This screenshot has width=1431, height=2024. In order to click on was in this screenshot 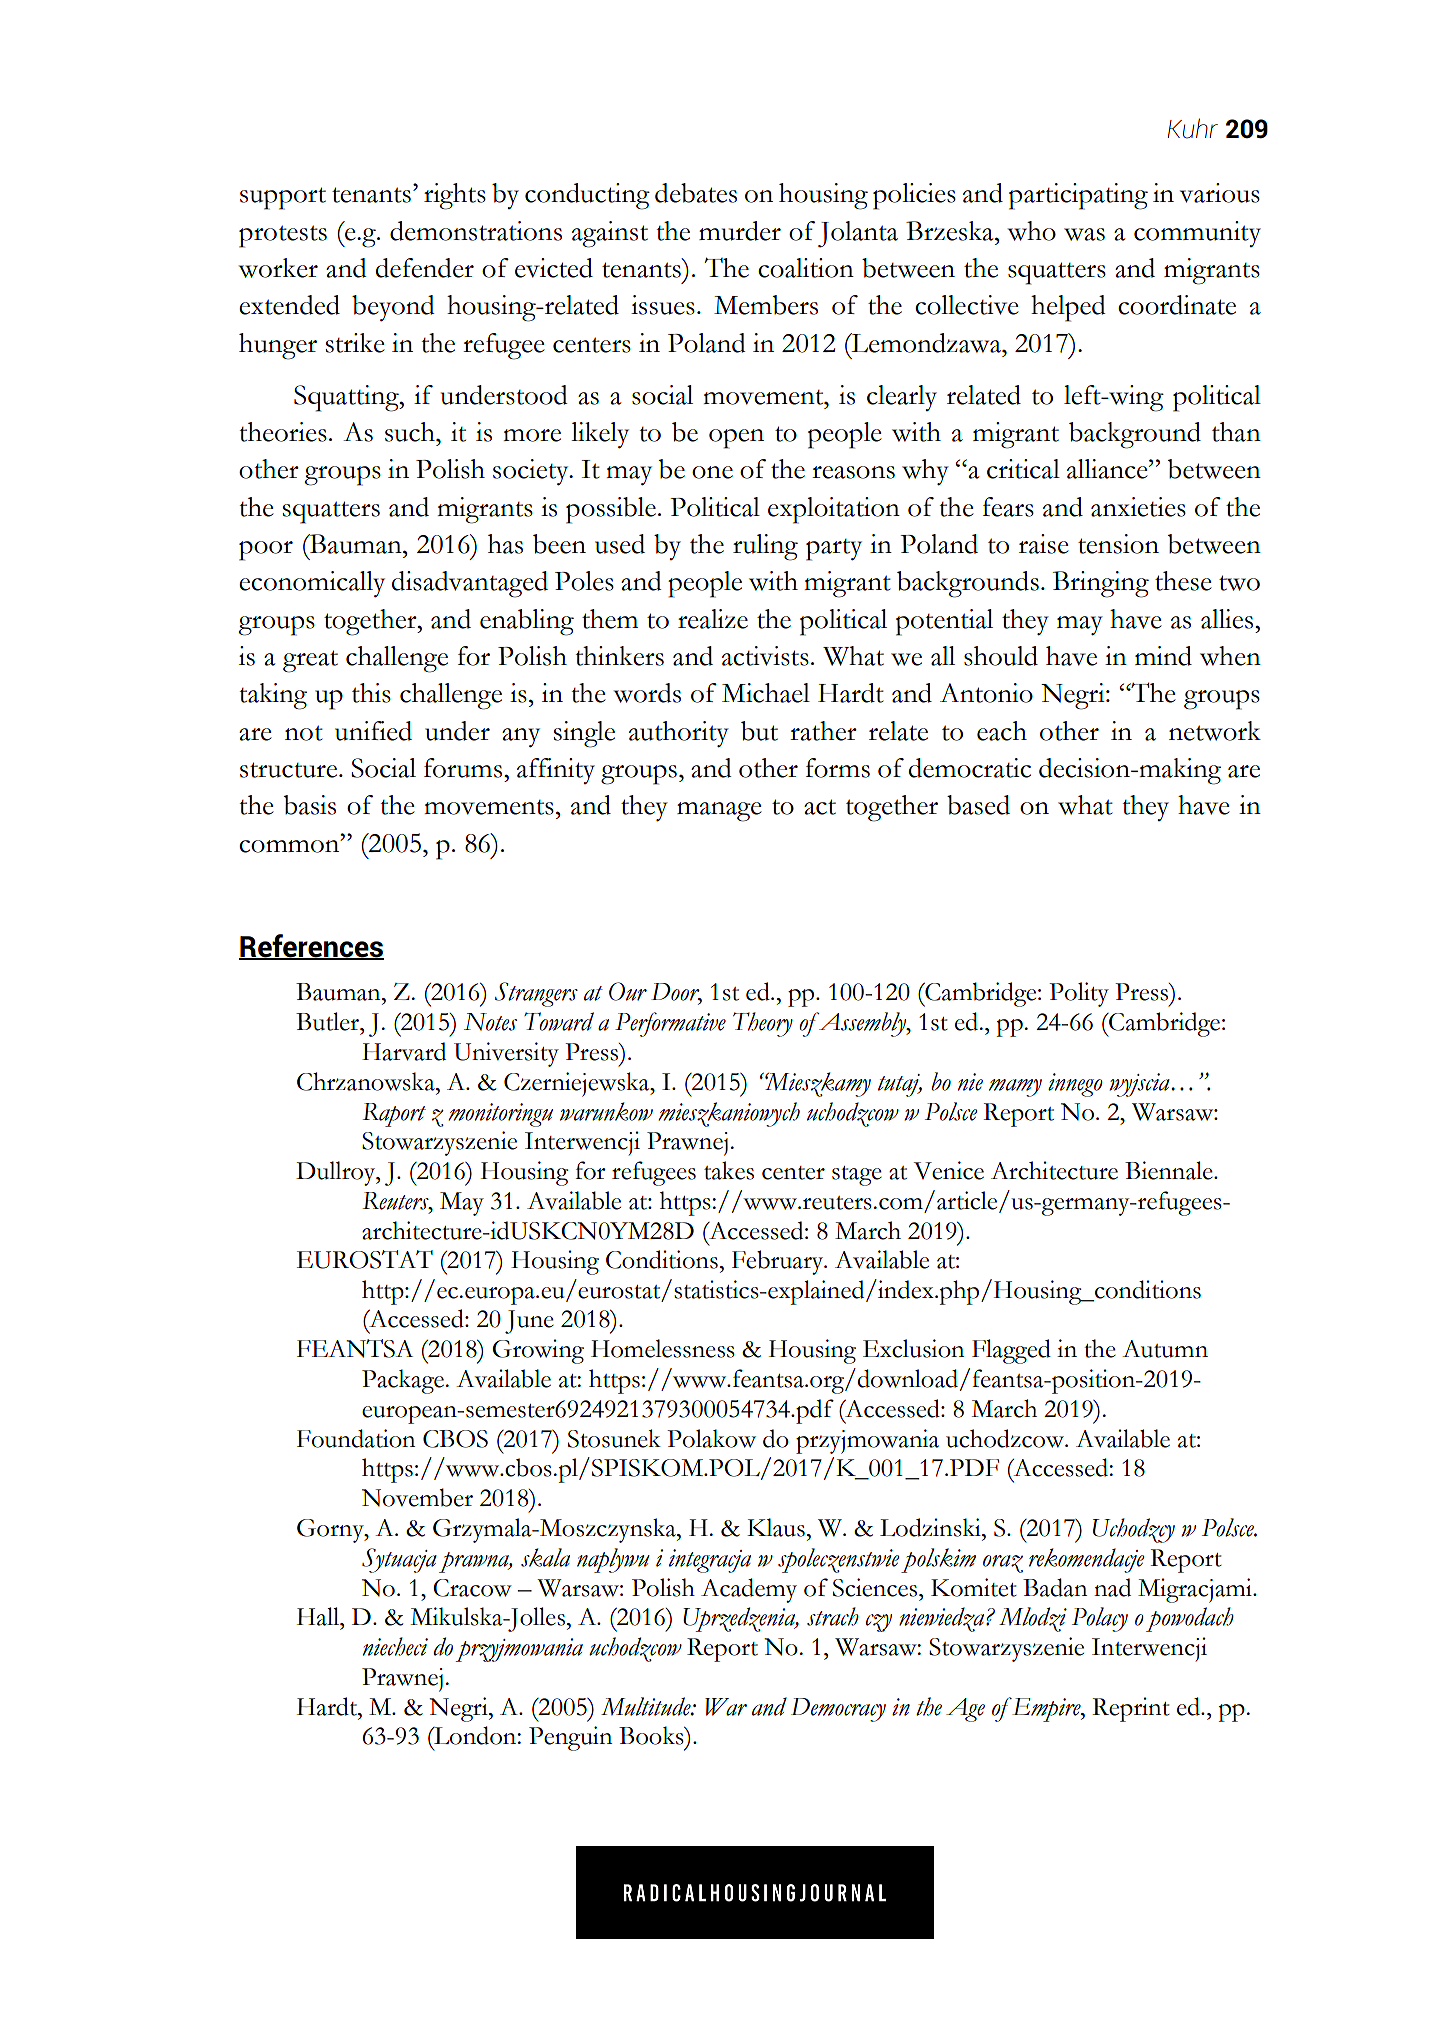, I will do `click(1084, 234)`.
